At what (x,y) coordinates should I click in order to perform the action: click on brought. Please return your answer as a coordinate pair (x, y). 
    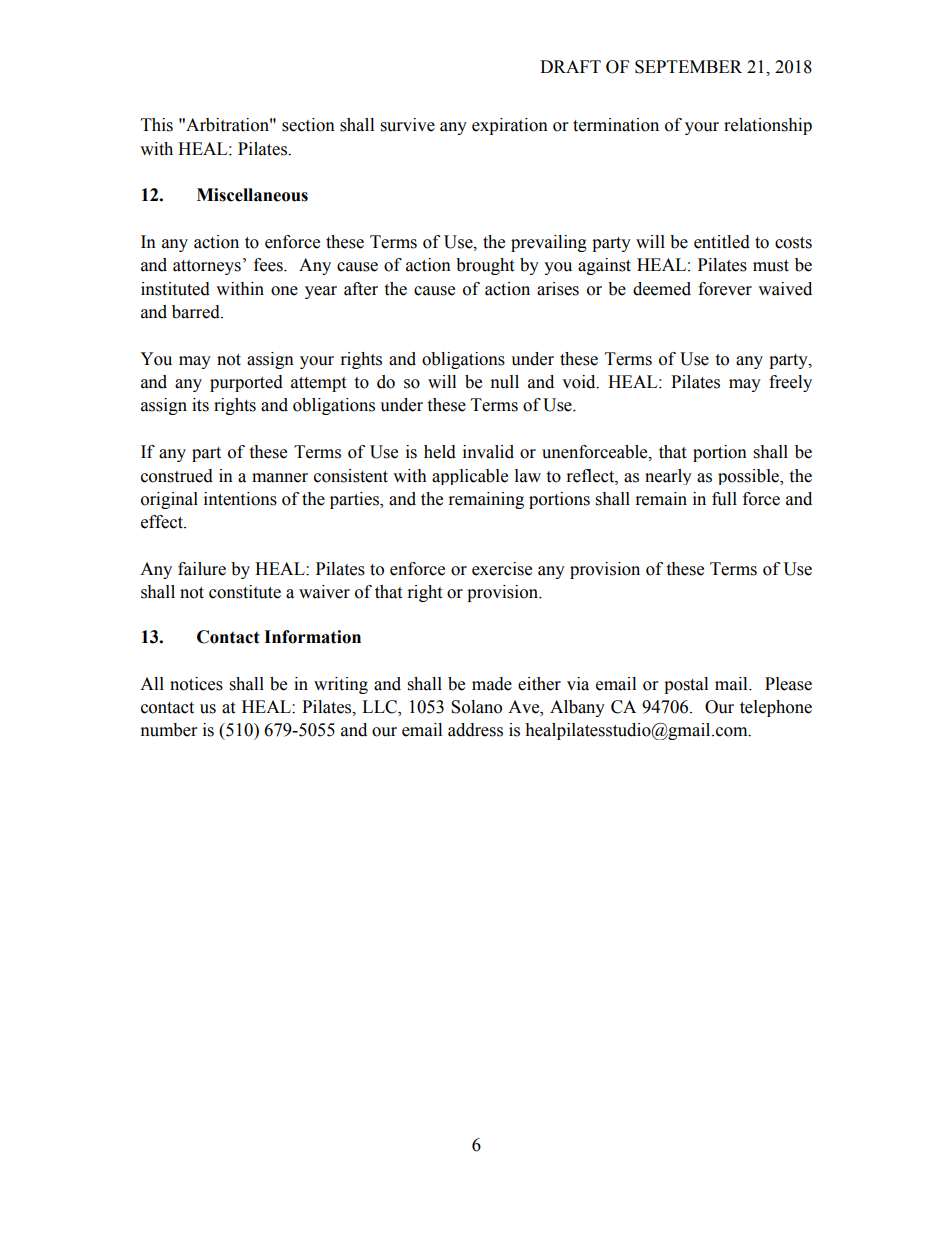
    Looking at the image, I should click on (485, 266).
